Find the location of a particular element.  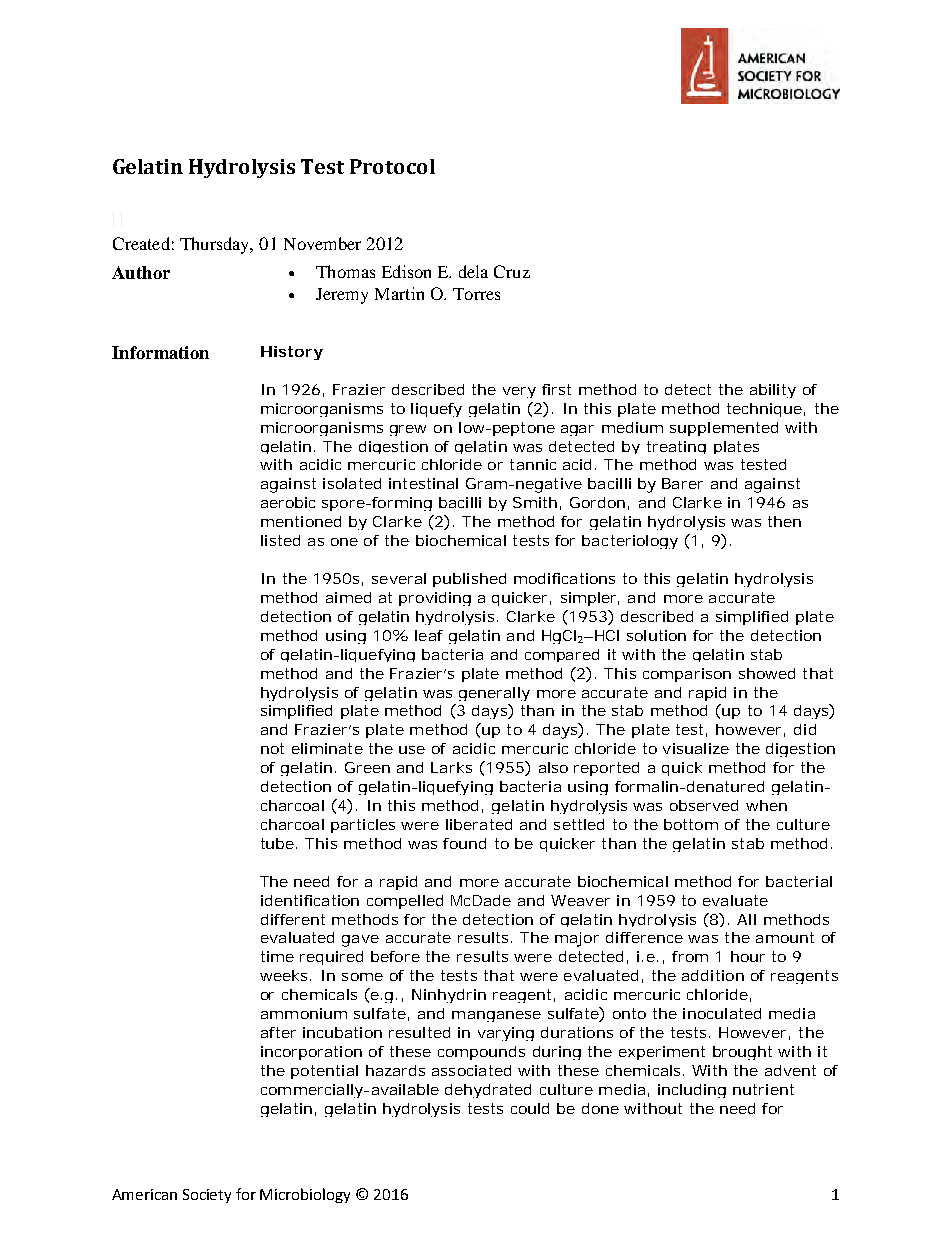

tube is located at coordinates (277, 843).
